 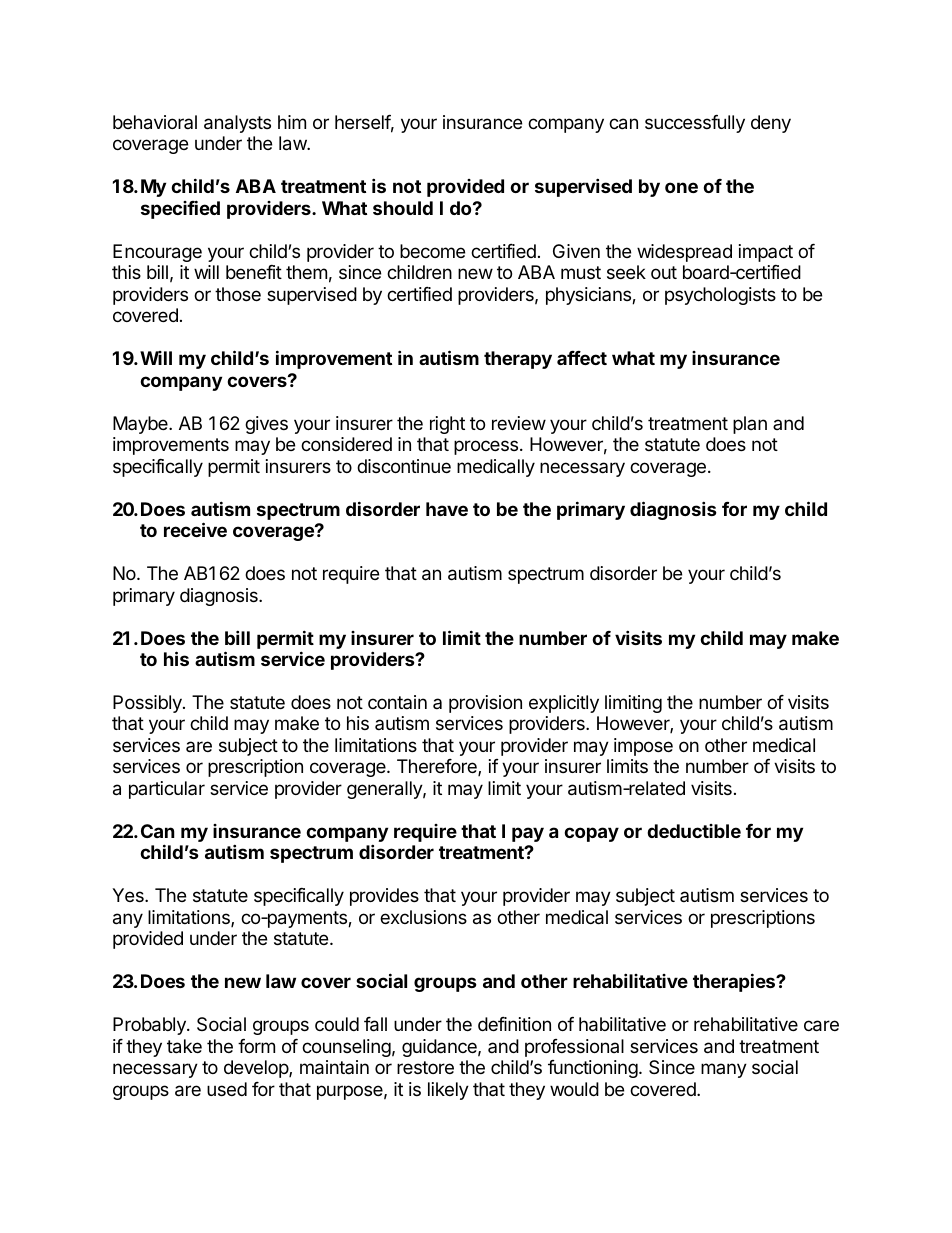 I want to click on analysts, so click(x=237, y=124).
